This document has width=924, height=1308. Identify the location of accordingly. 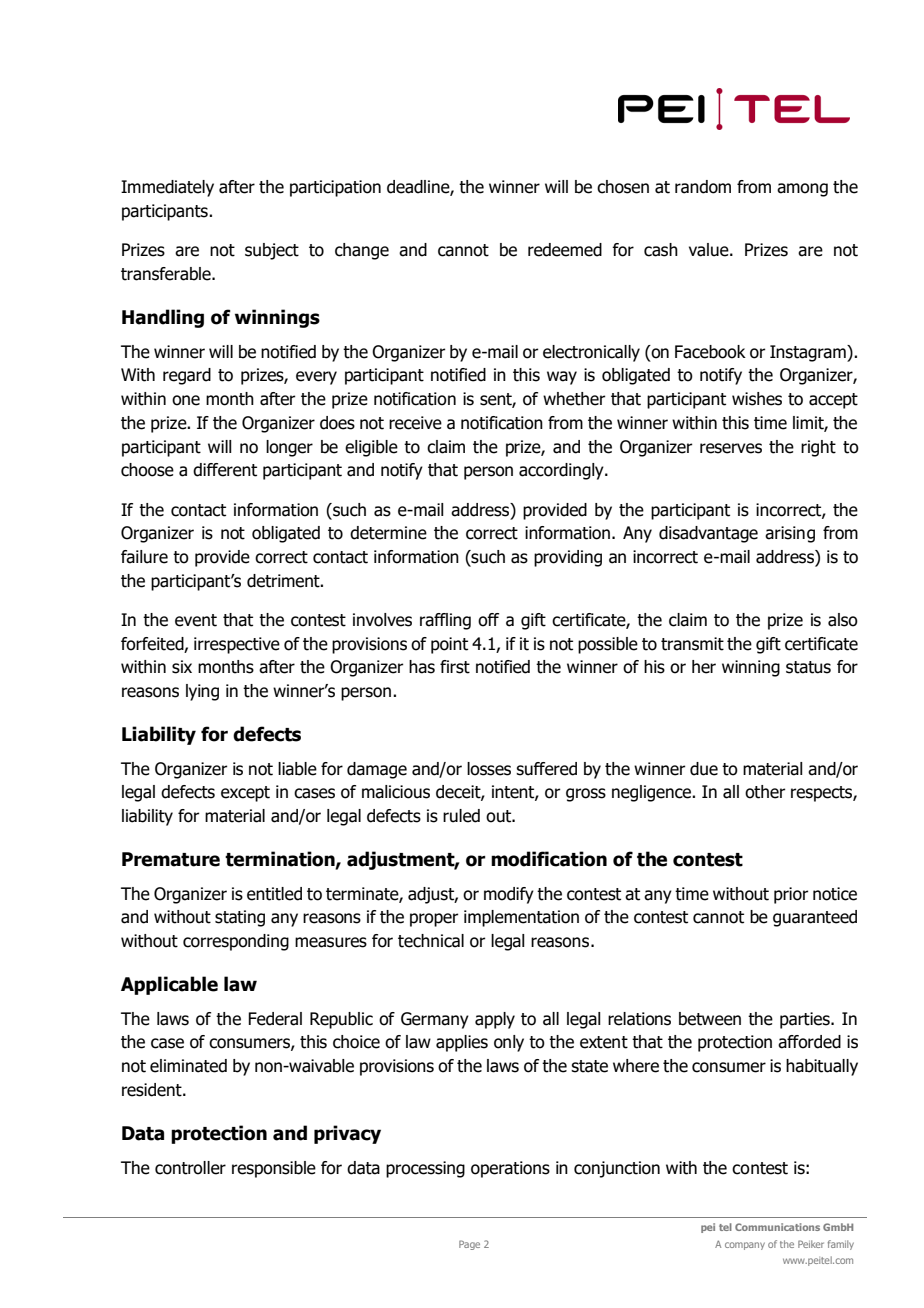
(562, 471).
